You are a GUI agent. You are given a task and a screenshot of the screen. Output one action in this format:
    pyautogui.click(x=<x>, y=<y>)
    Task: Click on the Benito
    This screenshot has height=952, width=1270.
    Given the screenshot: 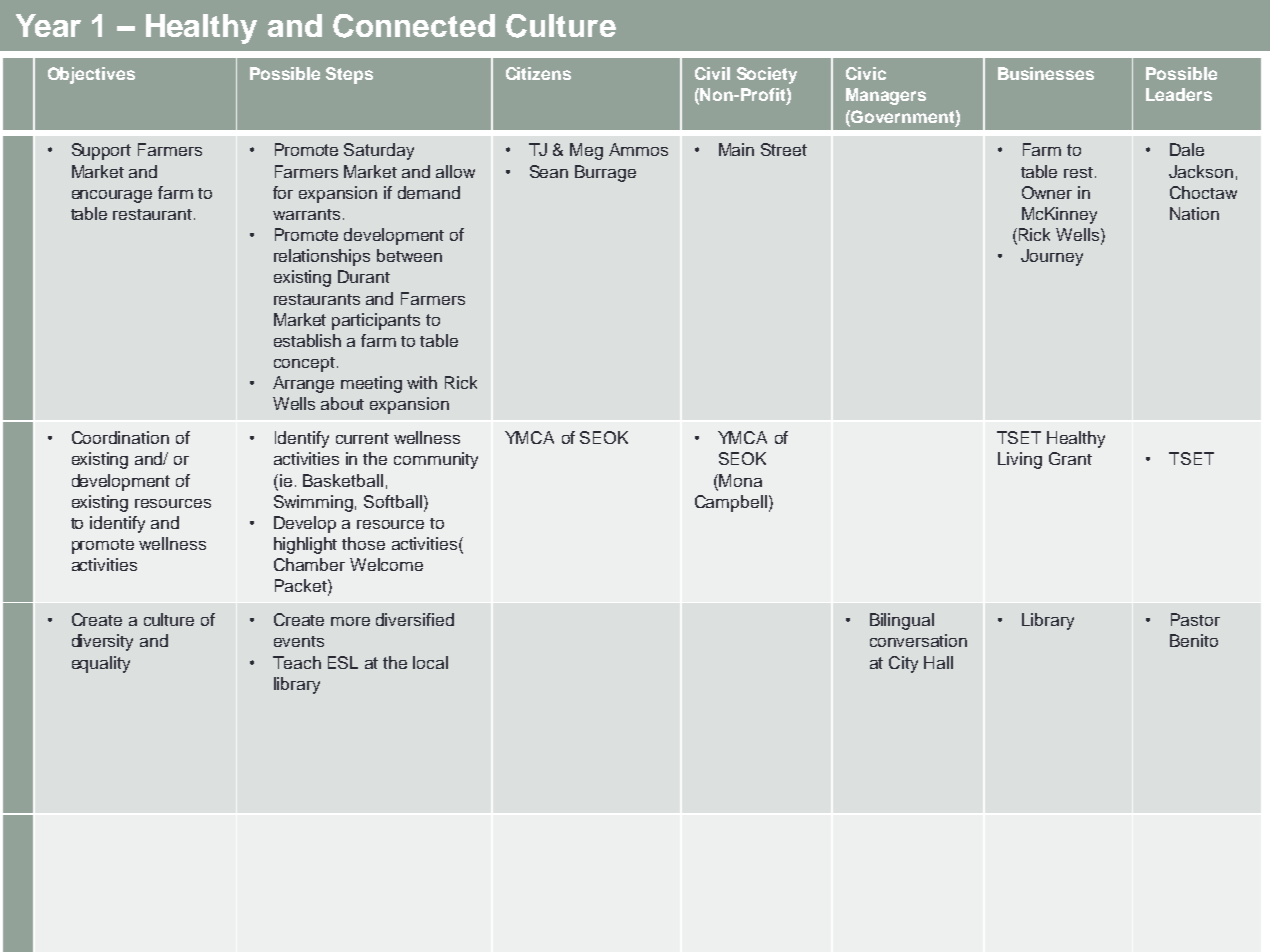 What is the action you would take?
    pyautogui.click(x=1194, y=640)
